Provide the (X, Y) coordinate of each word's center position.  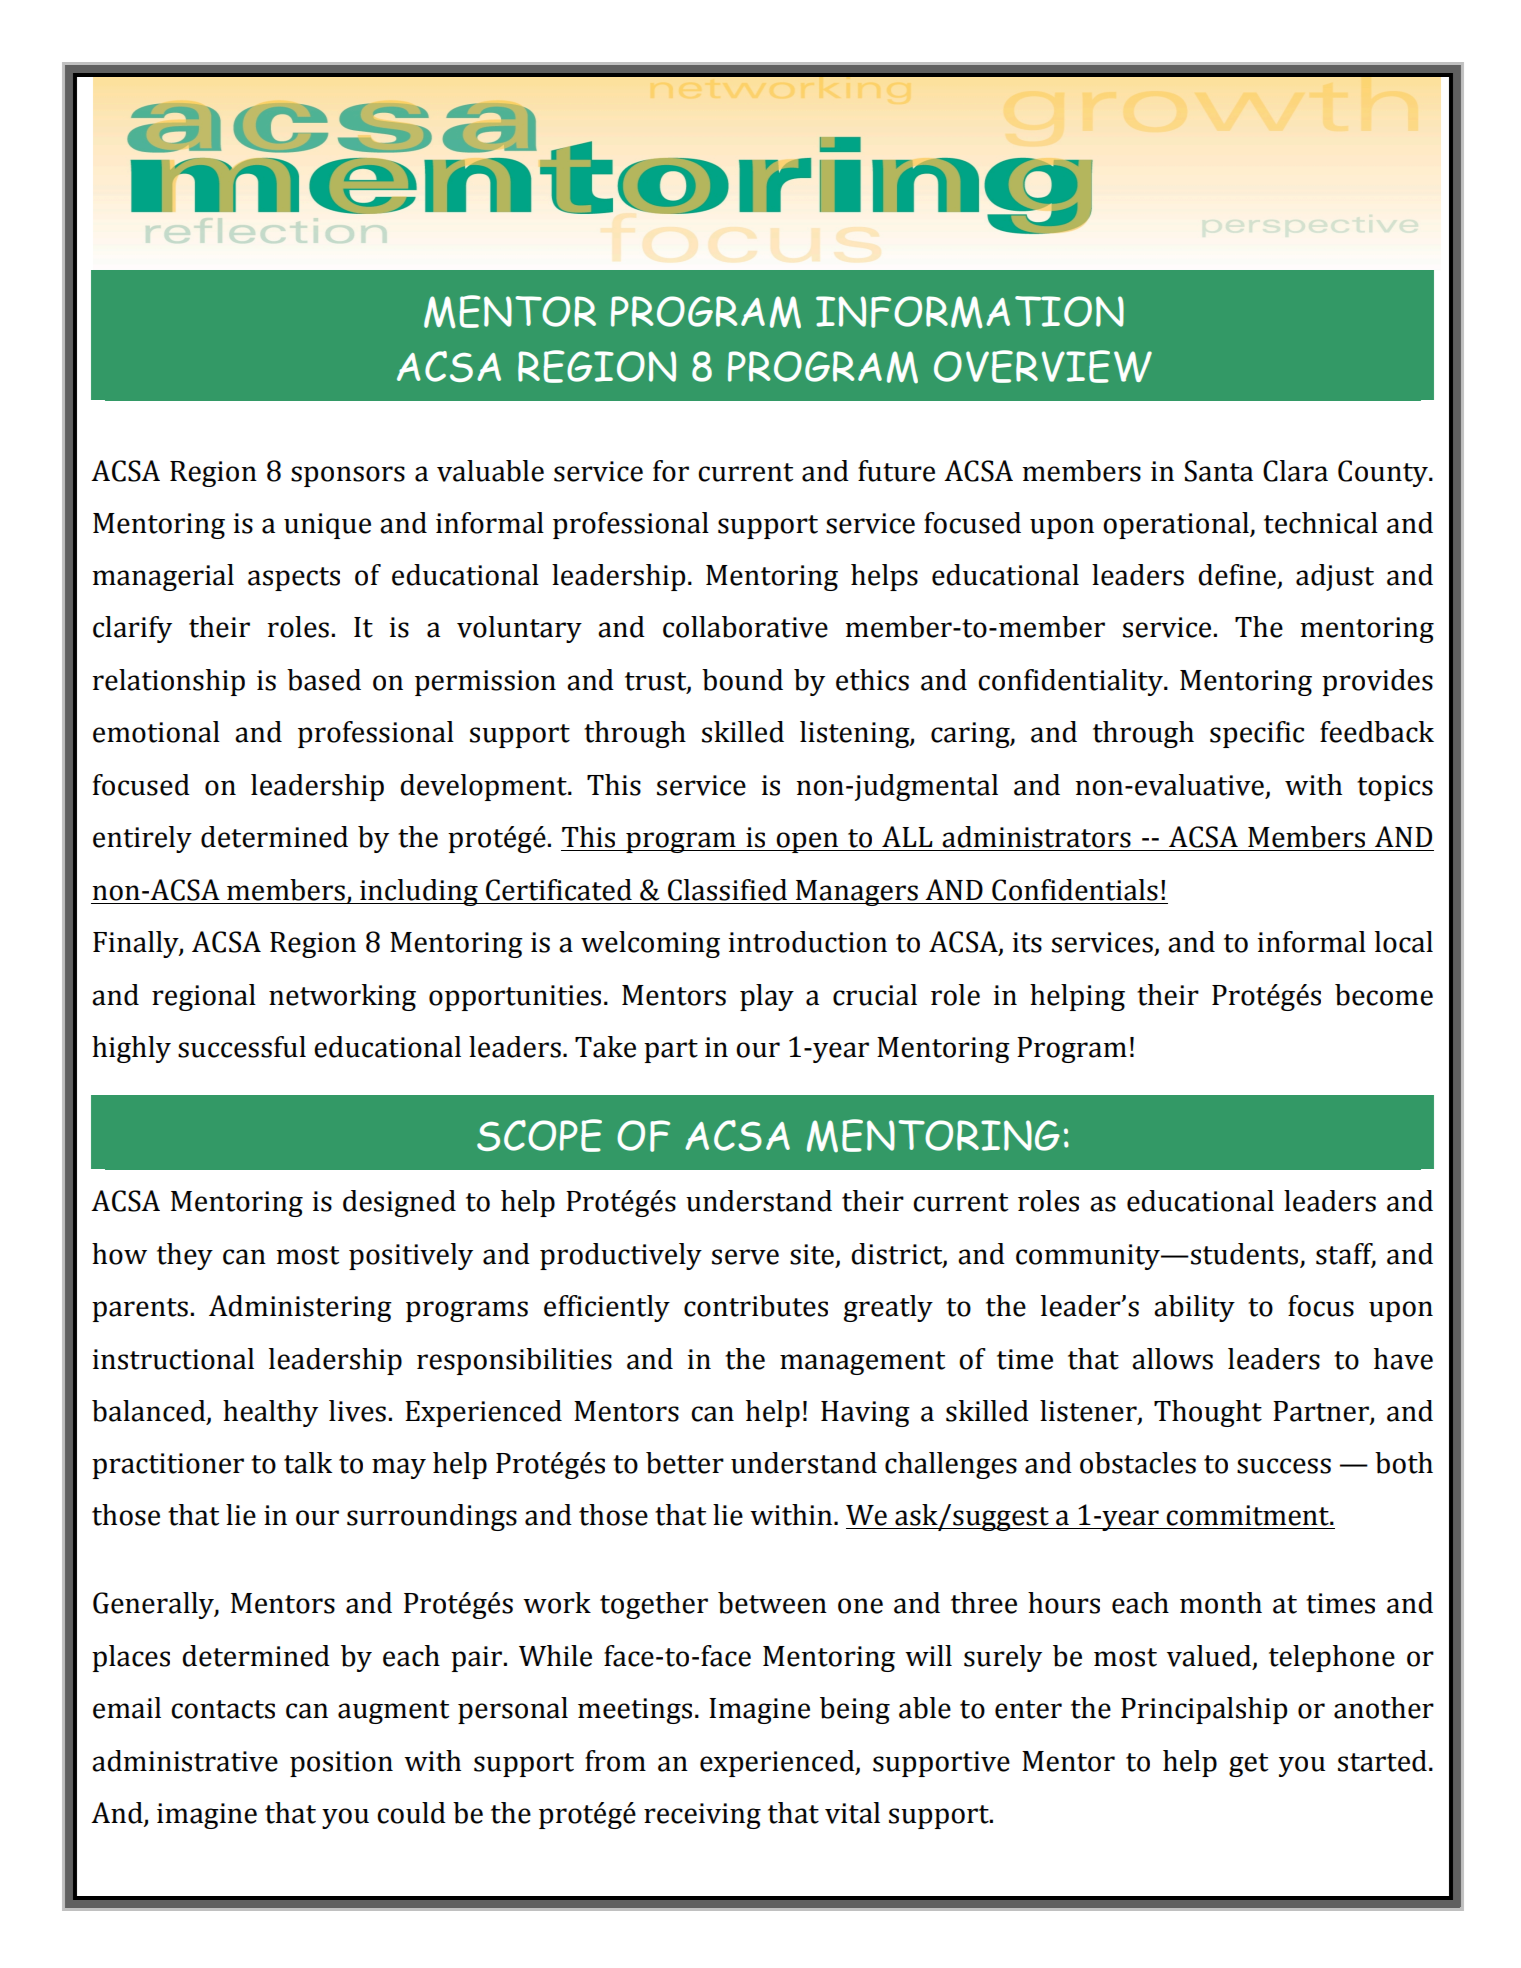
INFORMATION (970, 312)
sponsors (348, 476)
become (1384, 995)
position (341, 1764)
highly (131, 1049)
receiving (702, 1816)
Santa (1219, 471)
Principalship (1204, 1710)
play (767, 997)
